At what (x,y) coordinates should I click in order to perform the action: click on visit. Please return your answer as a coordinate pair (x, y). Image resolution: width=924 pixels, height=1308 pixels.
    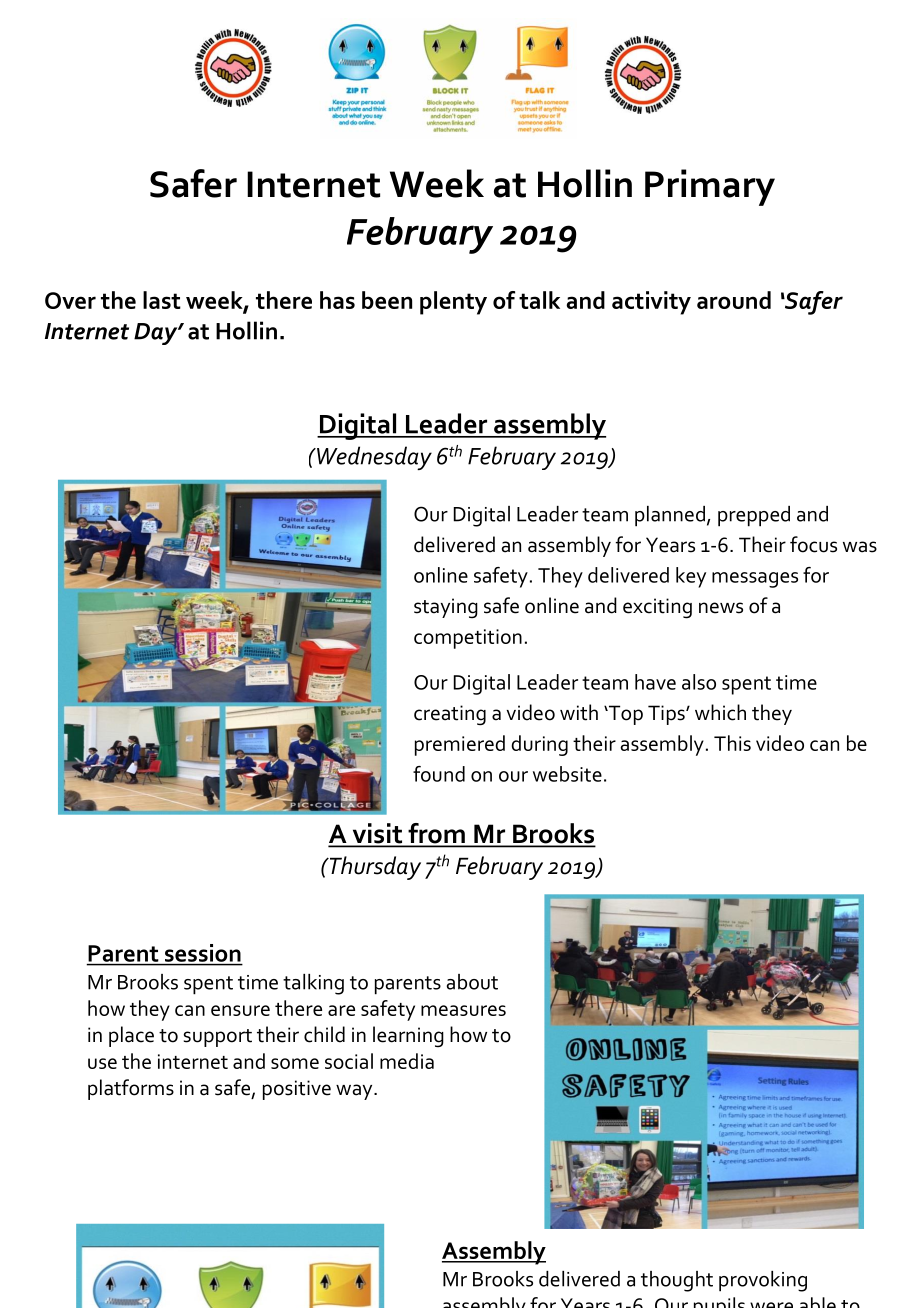
    Looking at the image, I should click on (377, 834).
